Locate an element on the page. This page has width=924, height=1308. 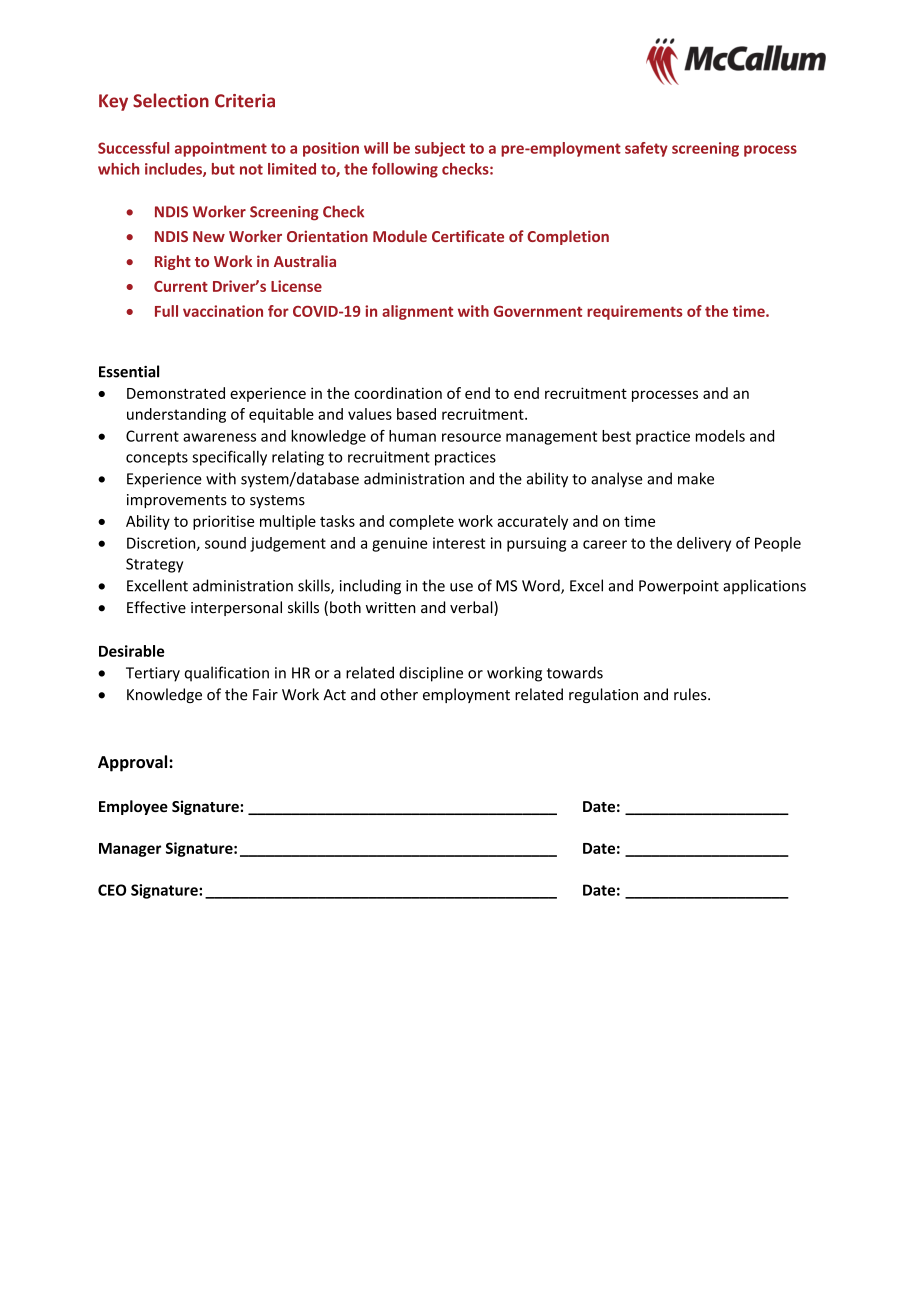
verbal is located at coordinates (472, 608).
